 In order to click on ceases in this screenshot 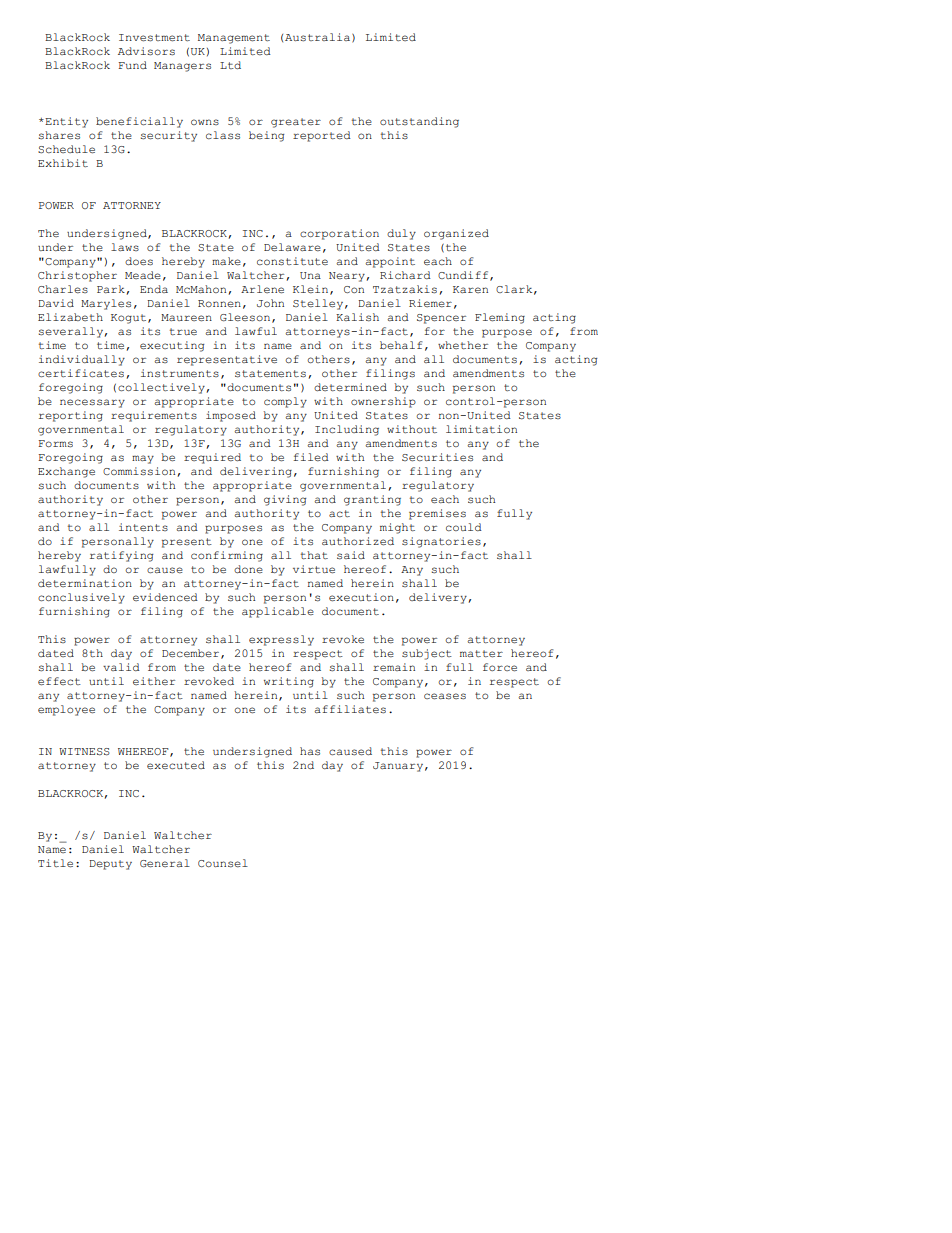, I will do `click(445, 696)`.
